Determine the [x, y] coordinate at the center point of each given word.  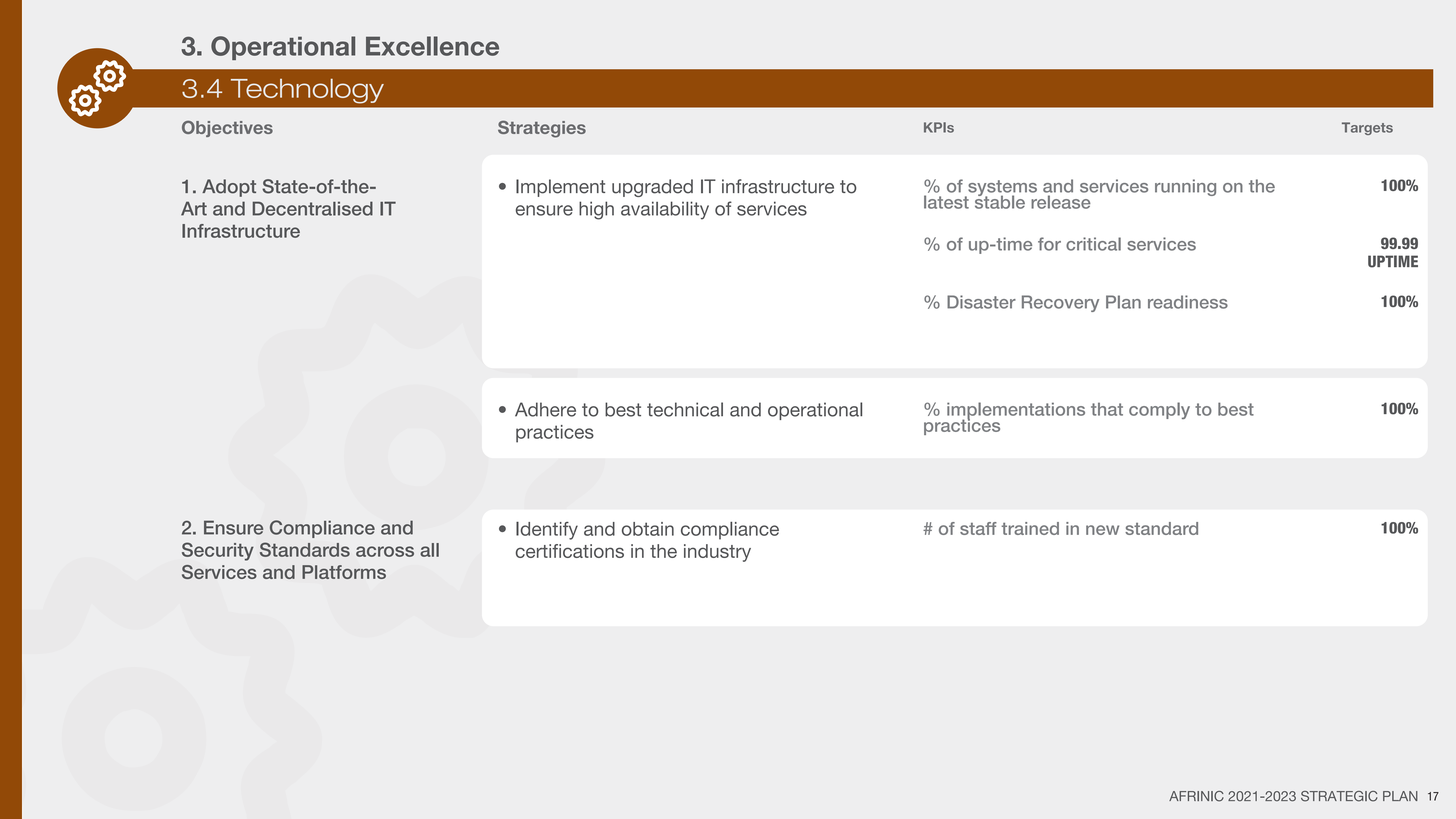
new [1102, 530]
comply [1159, 410]
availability [665, 210]
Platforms [344, 572]
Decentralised [312, 208]
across [385, 551]
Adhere [545, 409]
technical [685, 409]
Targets [1367, 128]
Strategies [542, 129]
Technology [307, 91]
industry [717, 553]
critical [1093, 244]
